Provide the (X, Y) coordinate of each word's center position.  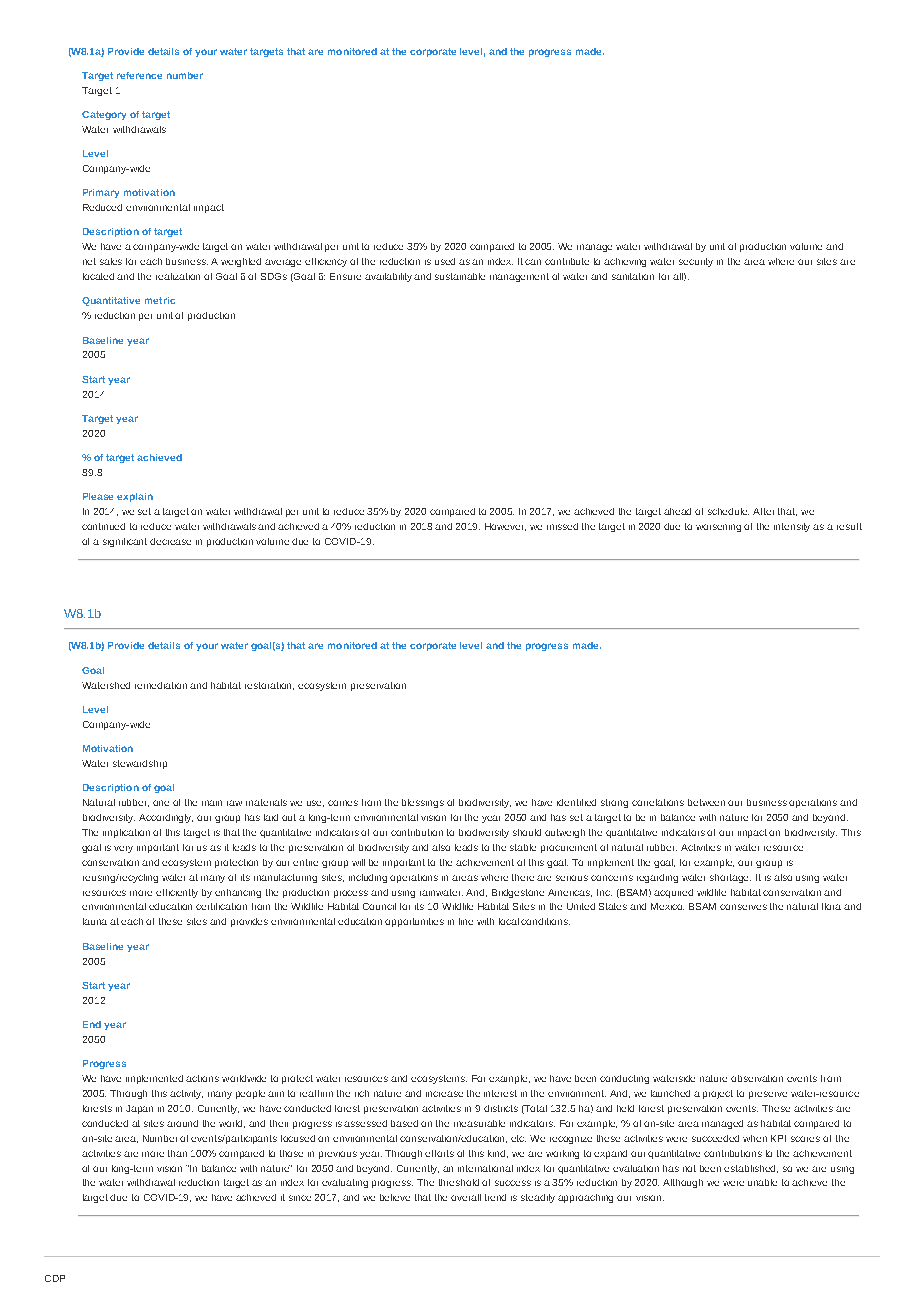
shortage (730, 878)
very (123, 849)
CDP (55, 1278)
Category (104, 115)
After (763, 511)
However (505, 527)
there (523, 877)
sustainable (460, 276)
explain (135, 497)
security (696, 262)
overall (466, 1197)
